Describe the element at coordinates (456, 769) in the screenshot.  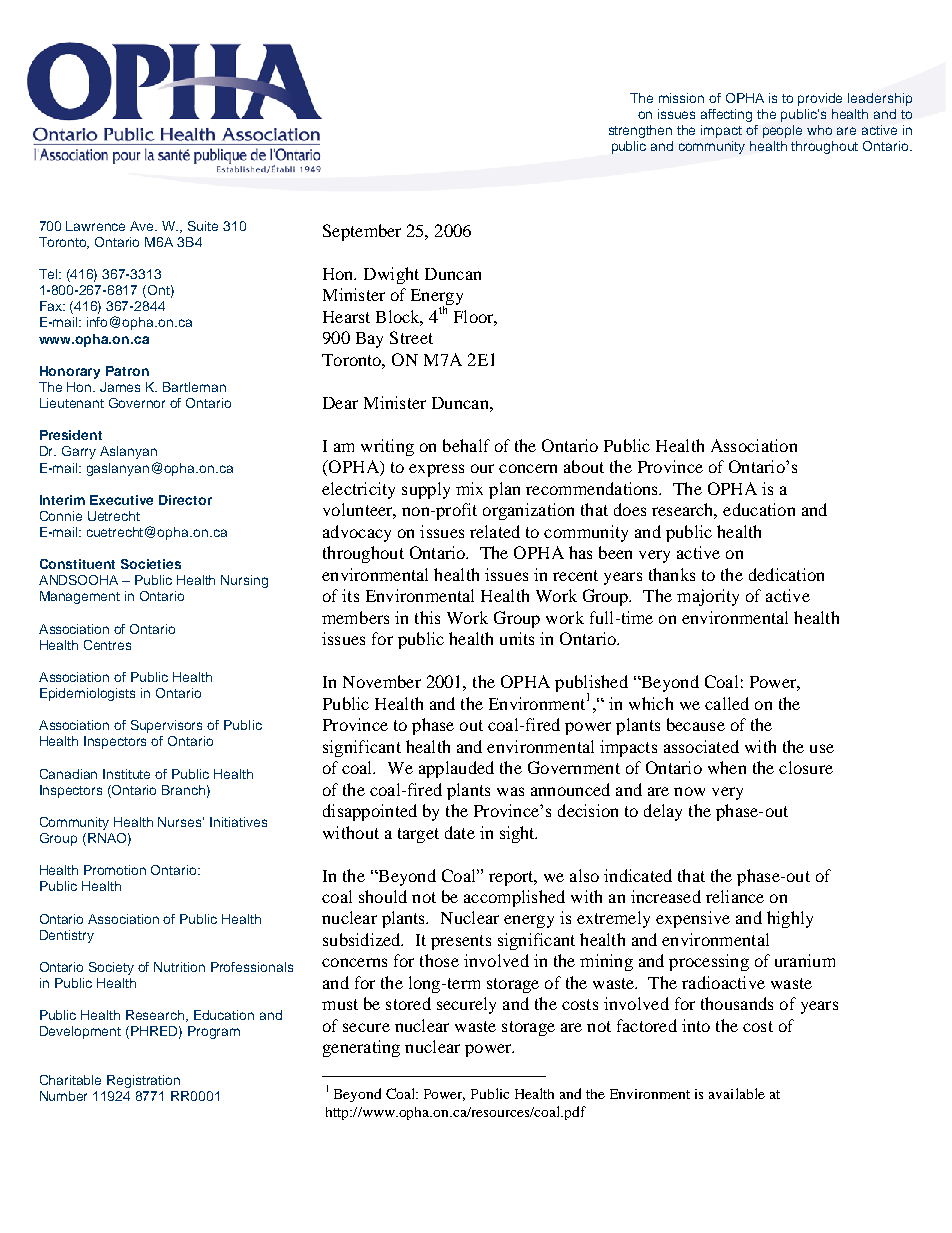
I see `applauded` at that location.
